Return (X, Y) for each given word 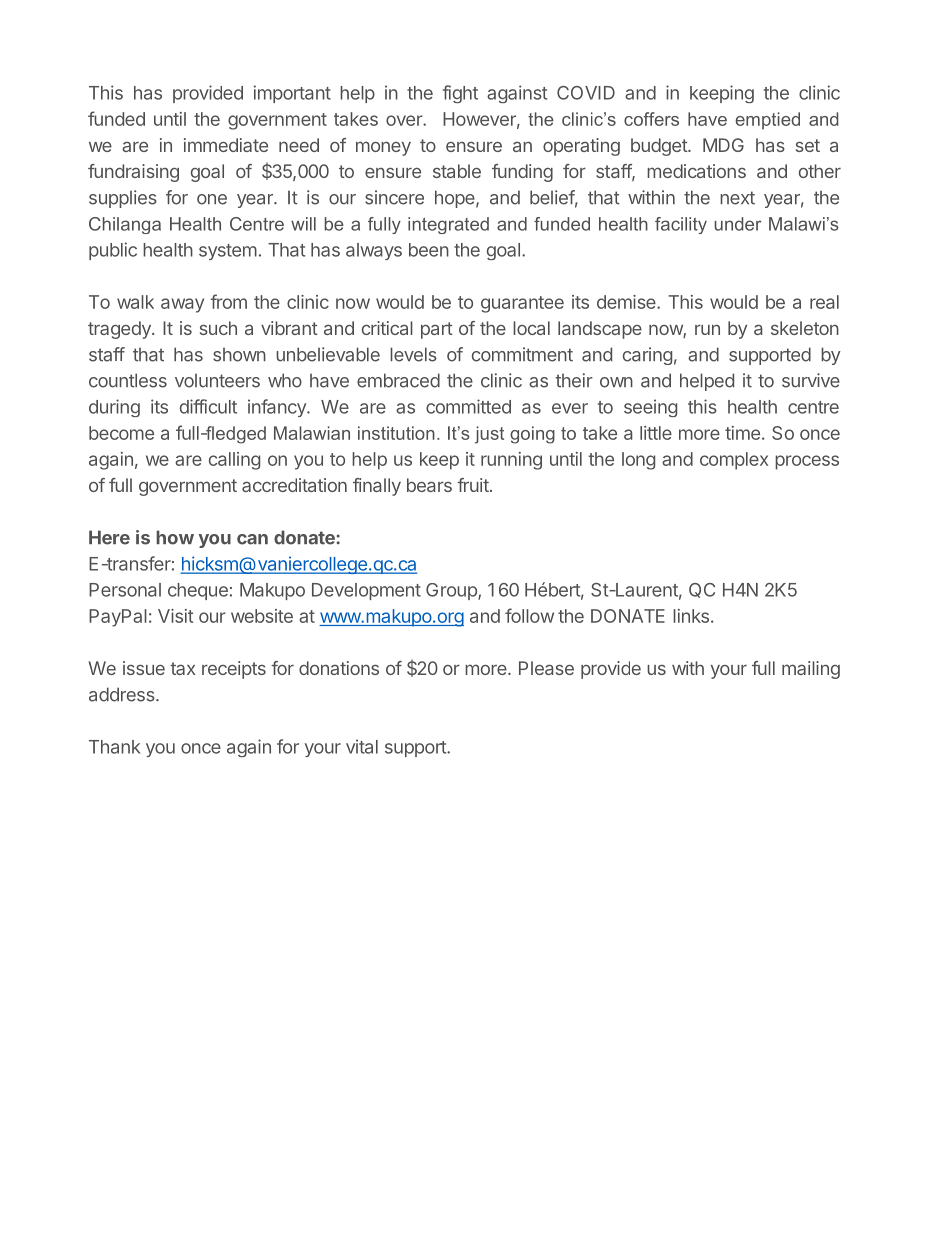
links (691, 616)
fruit (473, 485)
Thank (114, 747)
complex (734, 461)
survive (811, 380)
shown (239, 355)
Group (452, 591)
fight (460, 94)
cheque (198, 591)
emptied (768, 120)
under (738, 224)
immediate (226, 145)
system (228, 252)
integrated (448, 225)
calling (234, 461)
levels (413, 354)
